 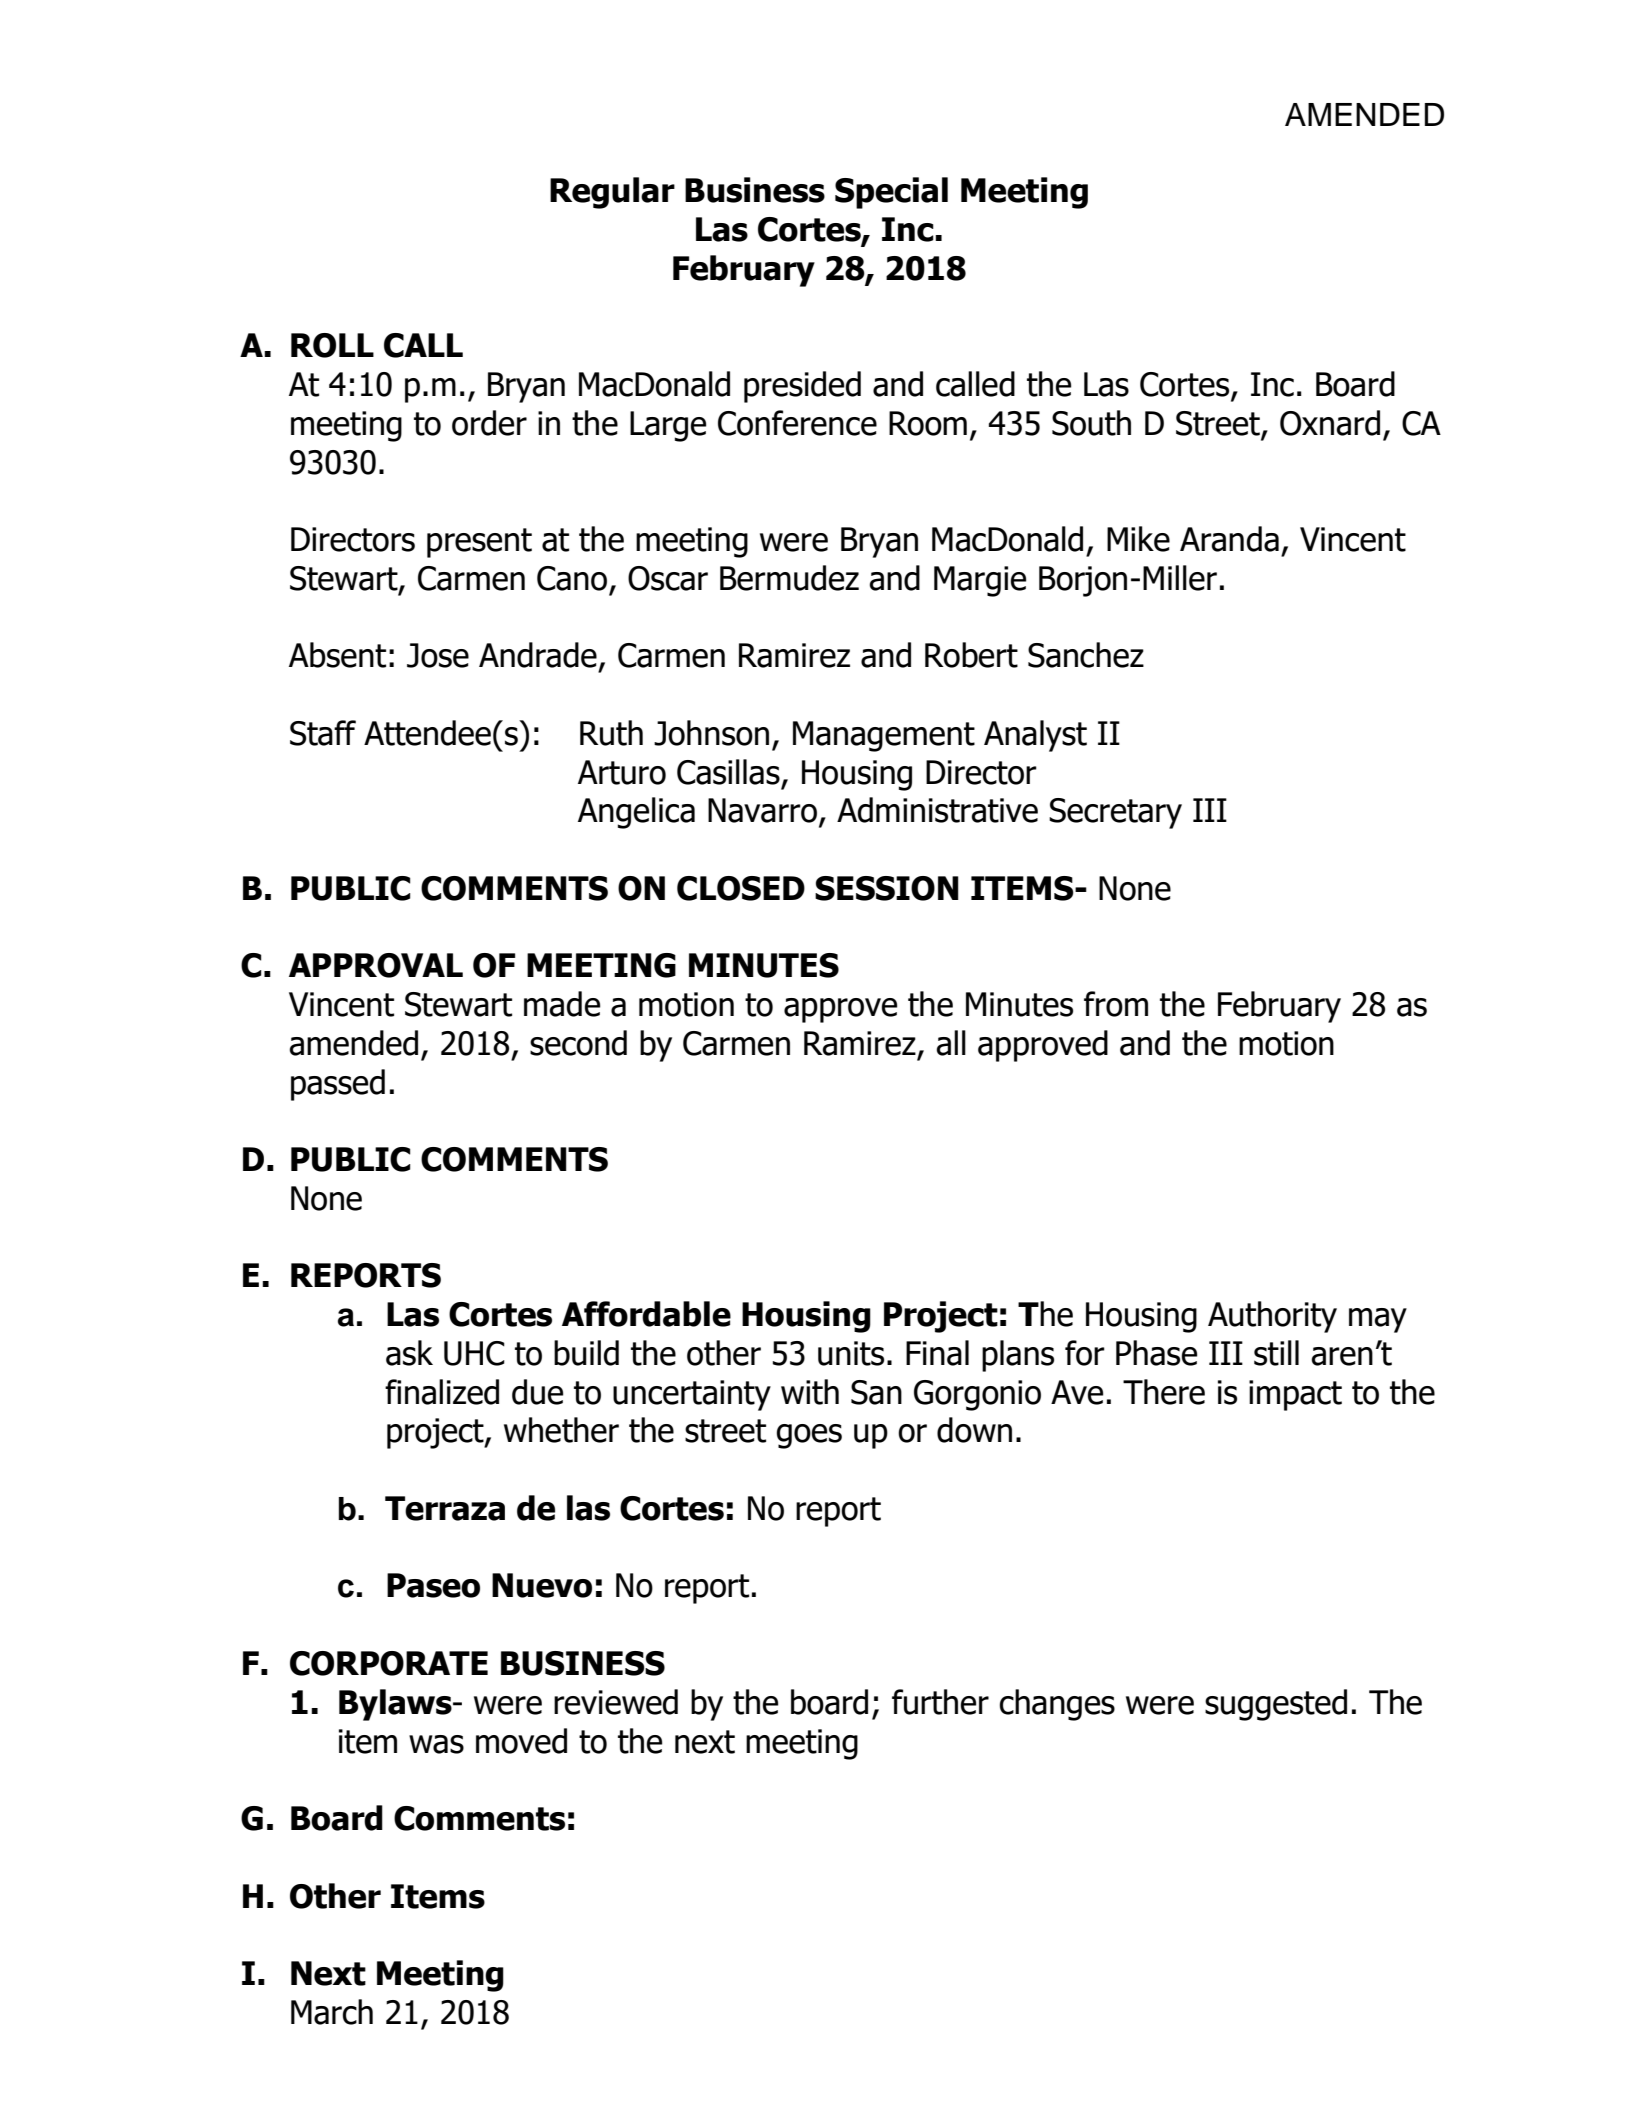 I want to click on Sanchez, so click(x=1086, y=655).
